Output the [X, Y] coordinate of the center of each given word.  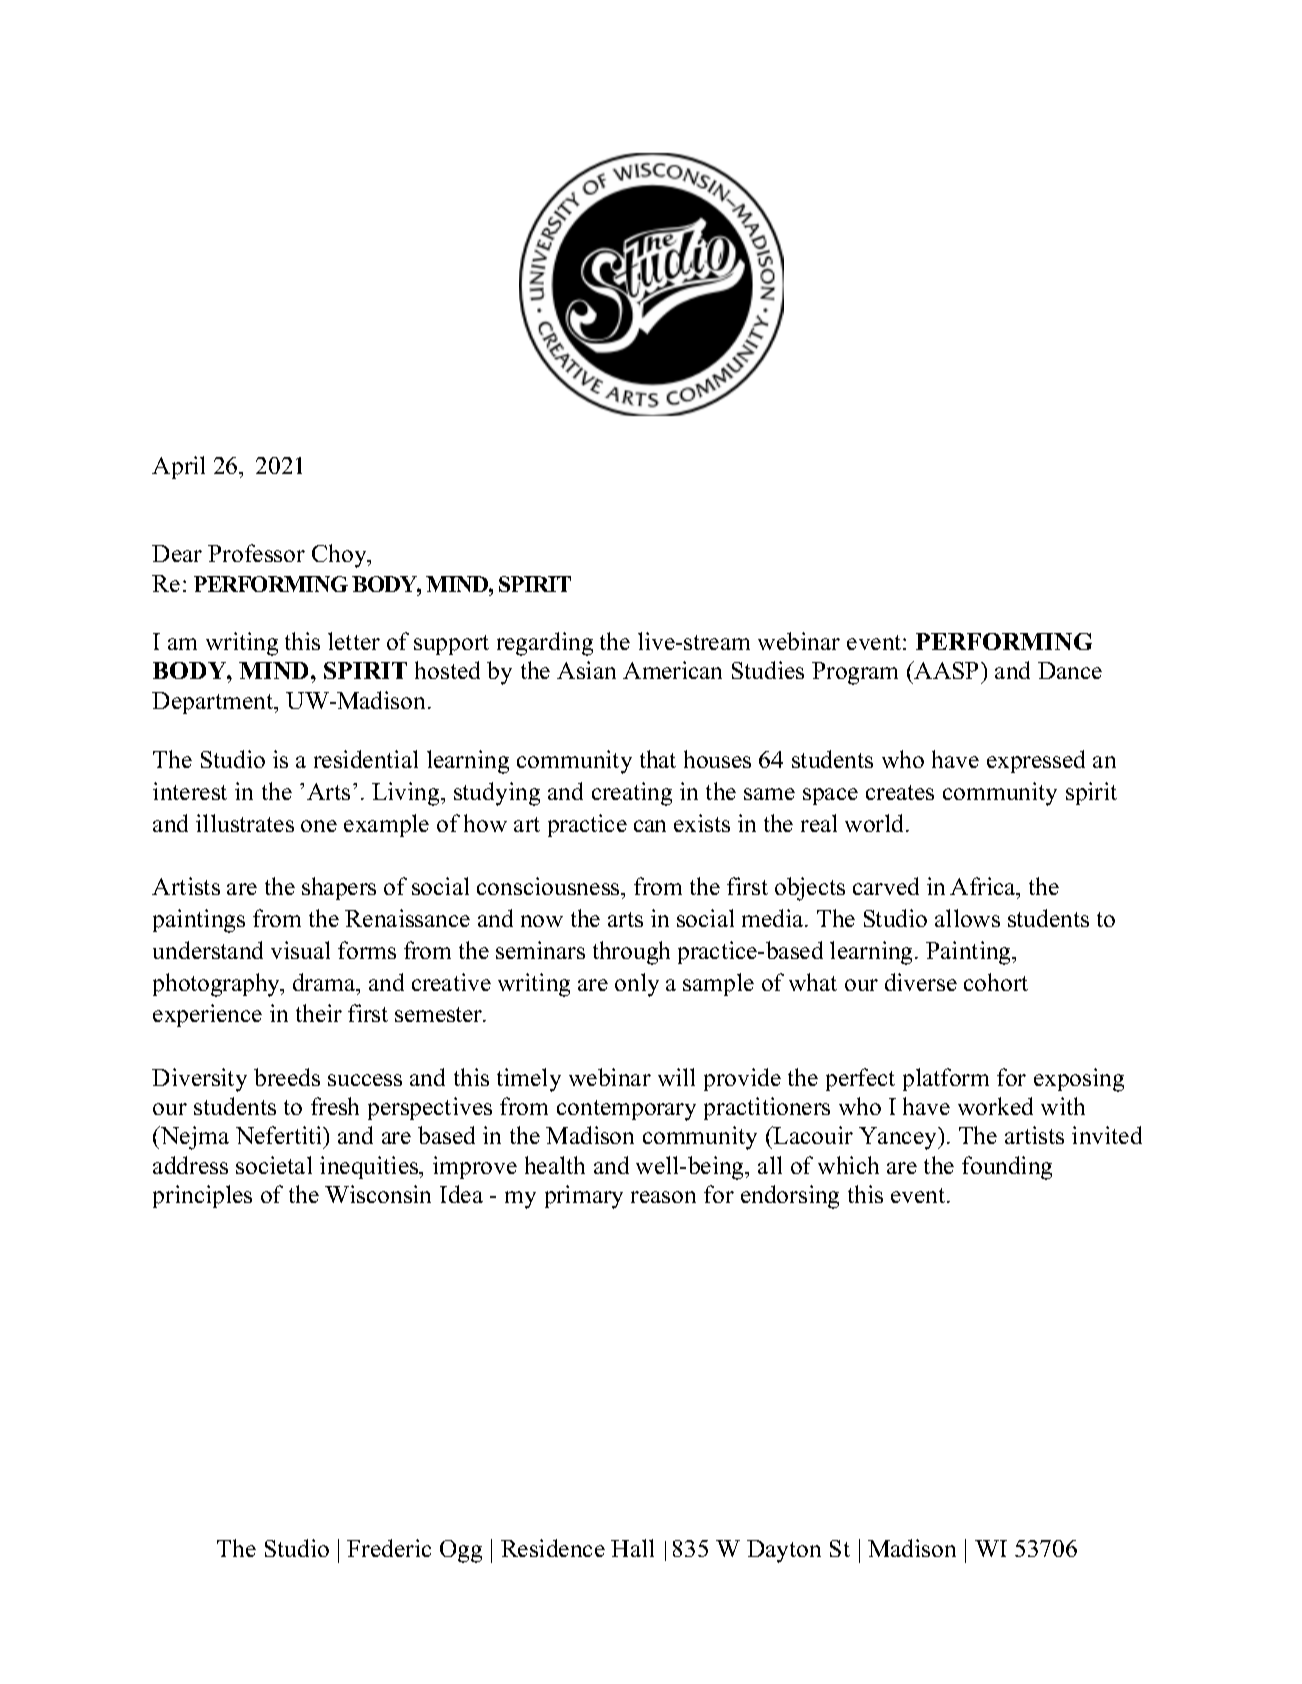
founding [1007, 1168]
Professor [256, 553]
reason [663, 1197]
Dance [1070, 670]
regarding [545, 644]
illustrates [245, 823]
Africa [984, 888]
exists [702, 823]
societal [274, 1165]
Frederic [389, 1548]
